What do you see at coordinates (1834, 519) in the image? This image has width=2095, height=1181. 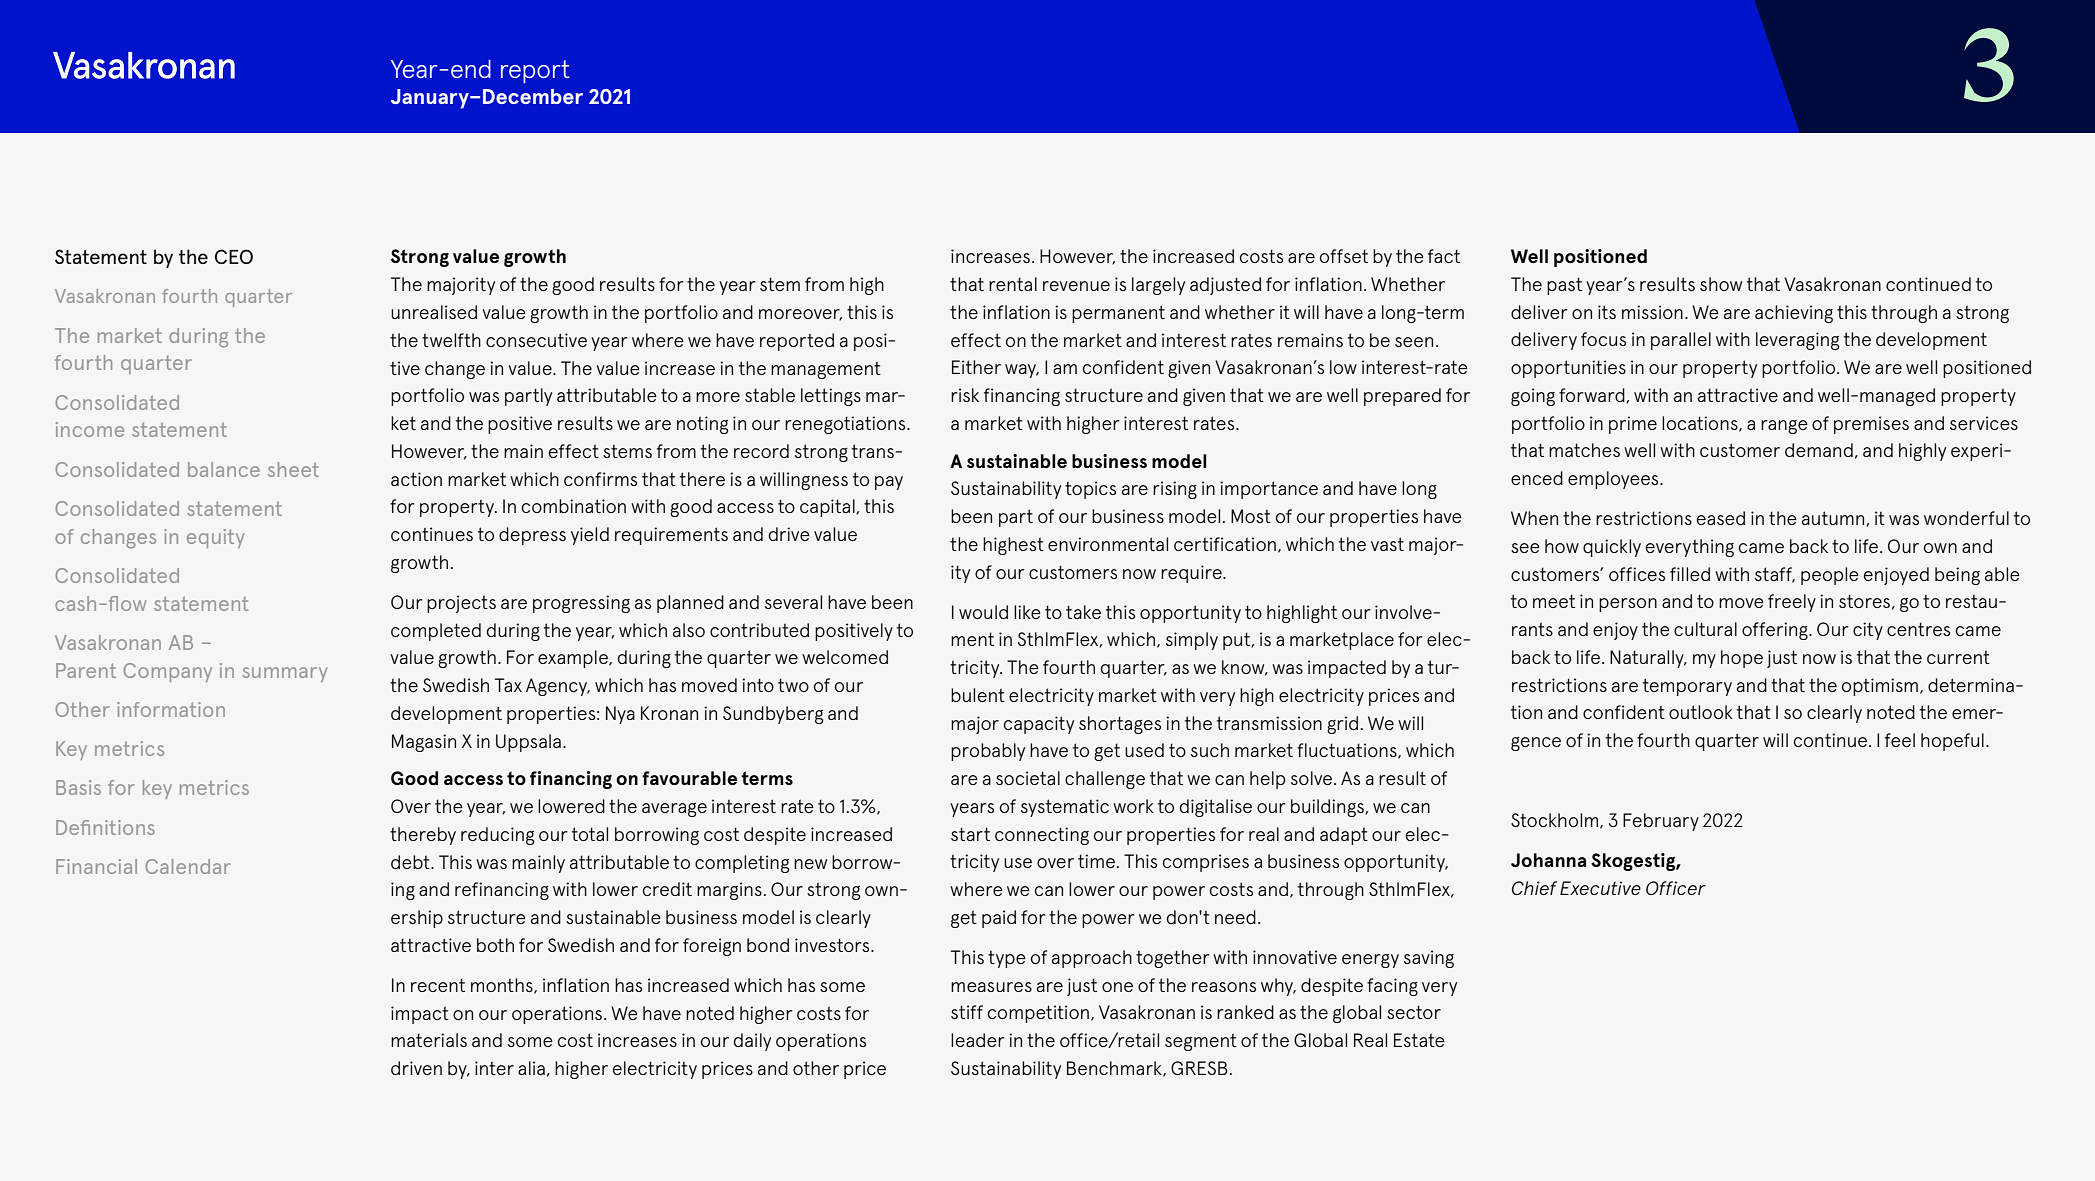 I see `autumn` at bounding box center [1834, 519].
